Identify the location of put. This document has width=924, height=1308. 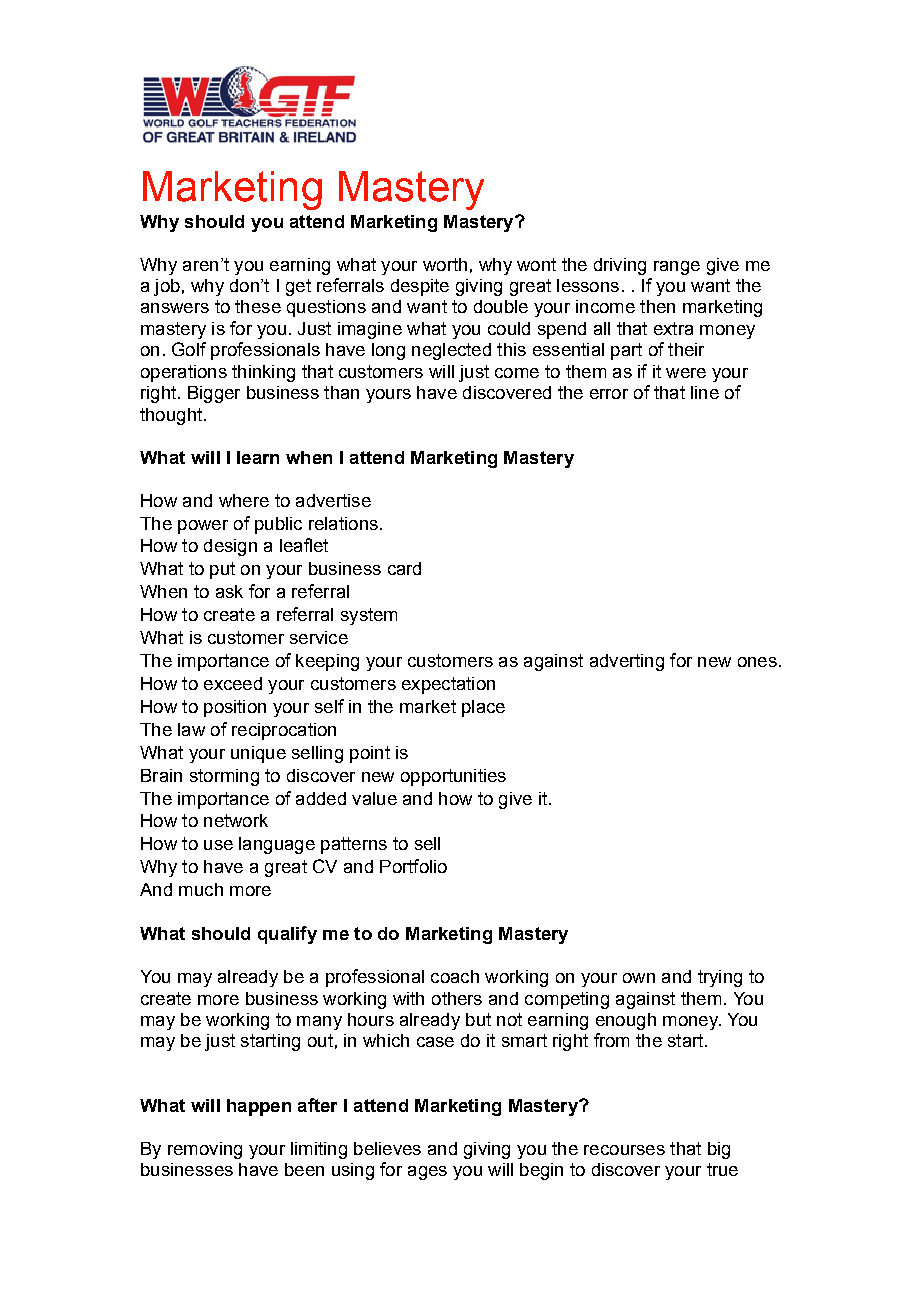
(222, 570).
